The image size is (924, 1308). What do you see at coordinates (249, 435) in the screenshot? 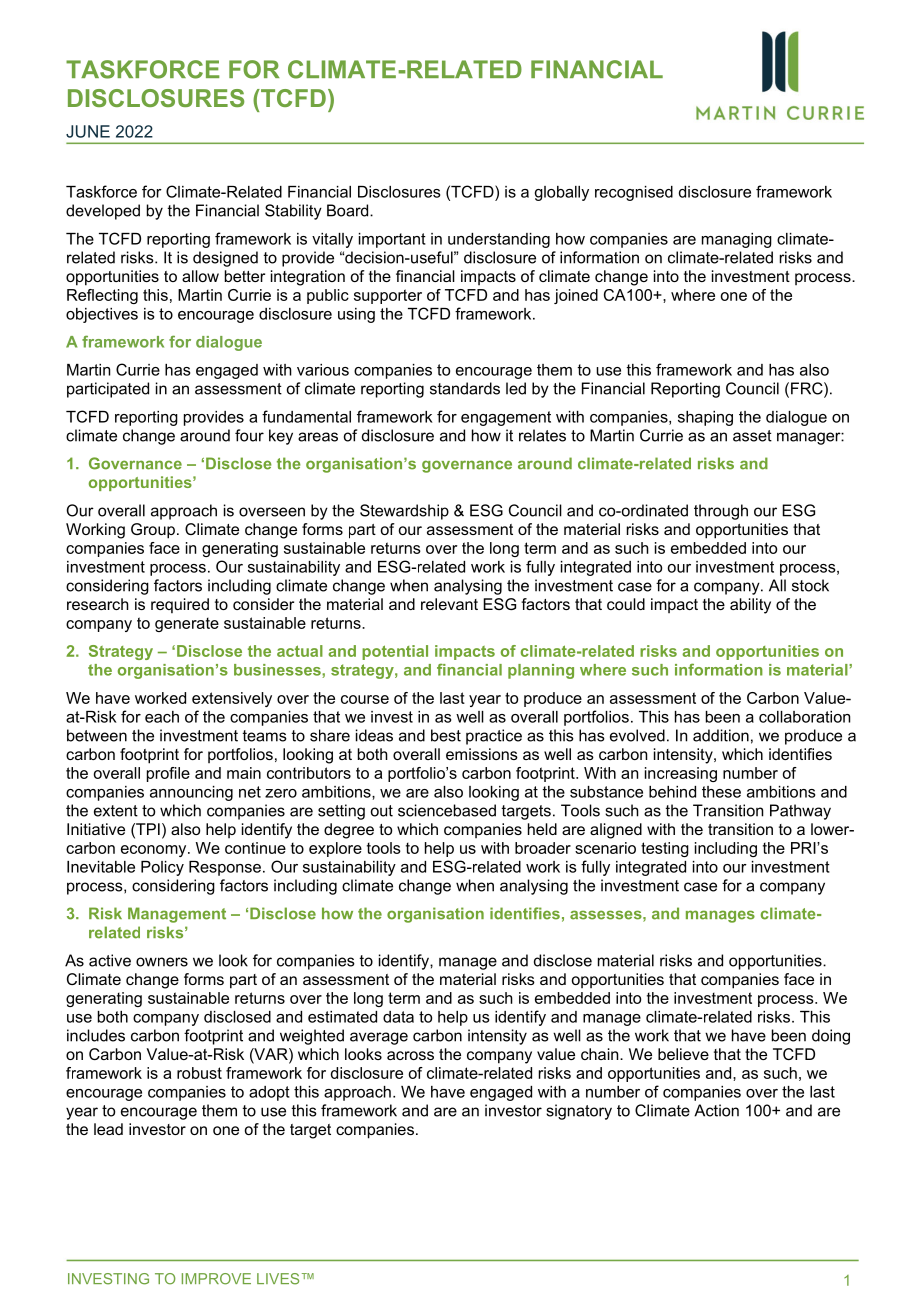
I see `four` at bounding box center [249, 435].
